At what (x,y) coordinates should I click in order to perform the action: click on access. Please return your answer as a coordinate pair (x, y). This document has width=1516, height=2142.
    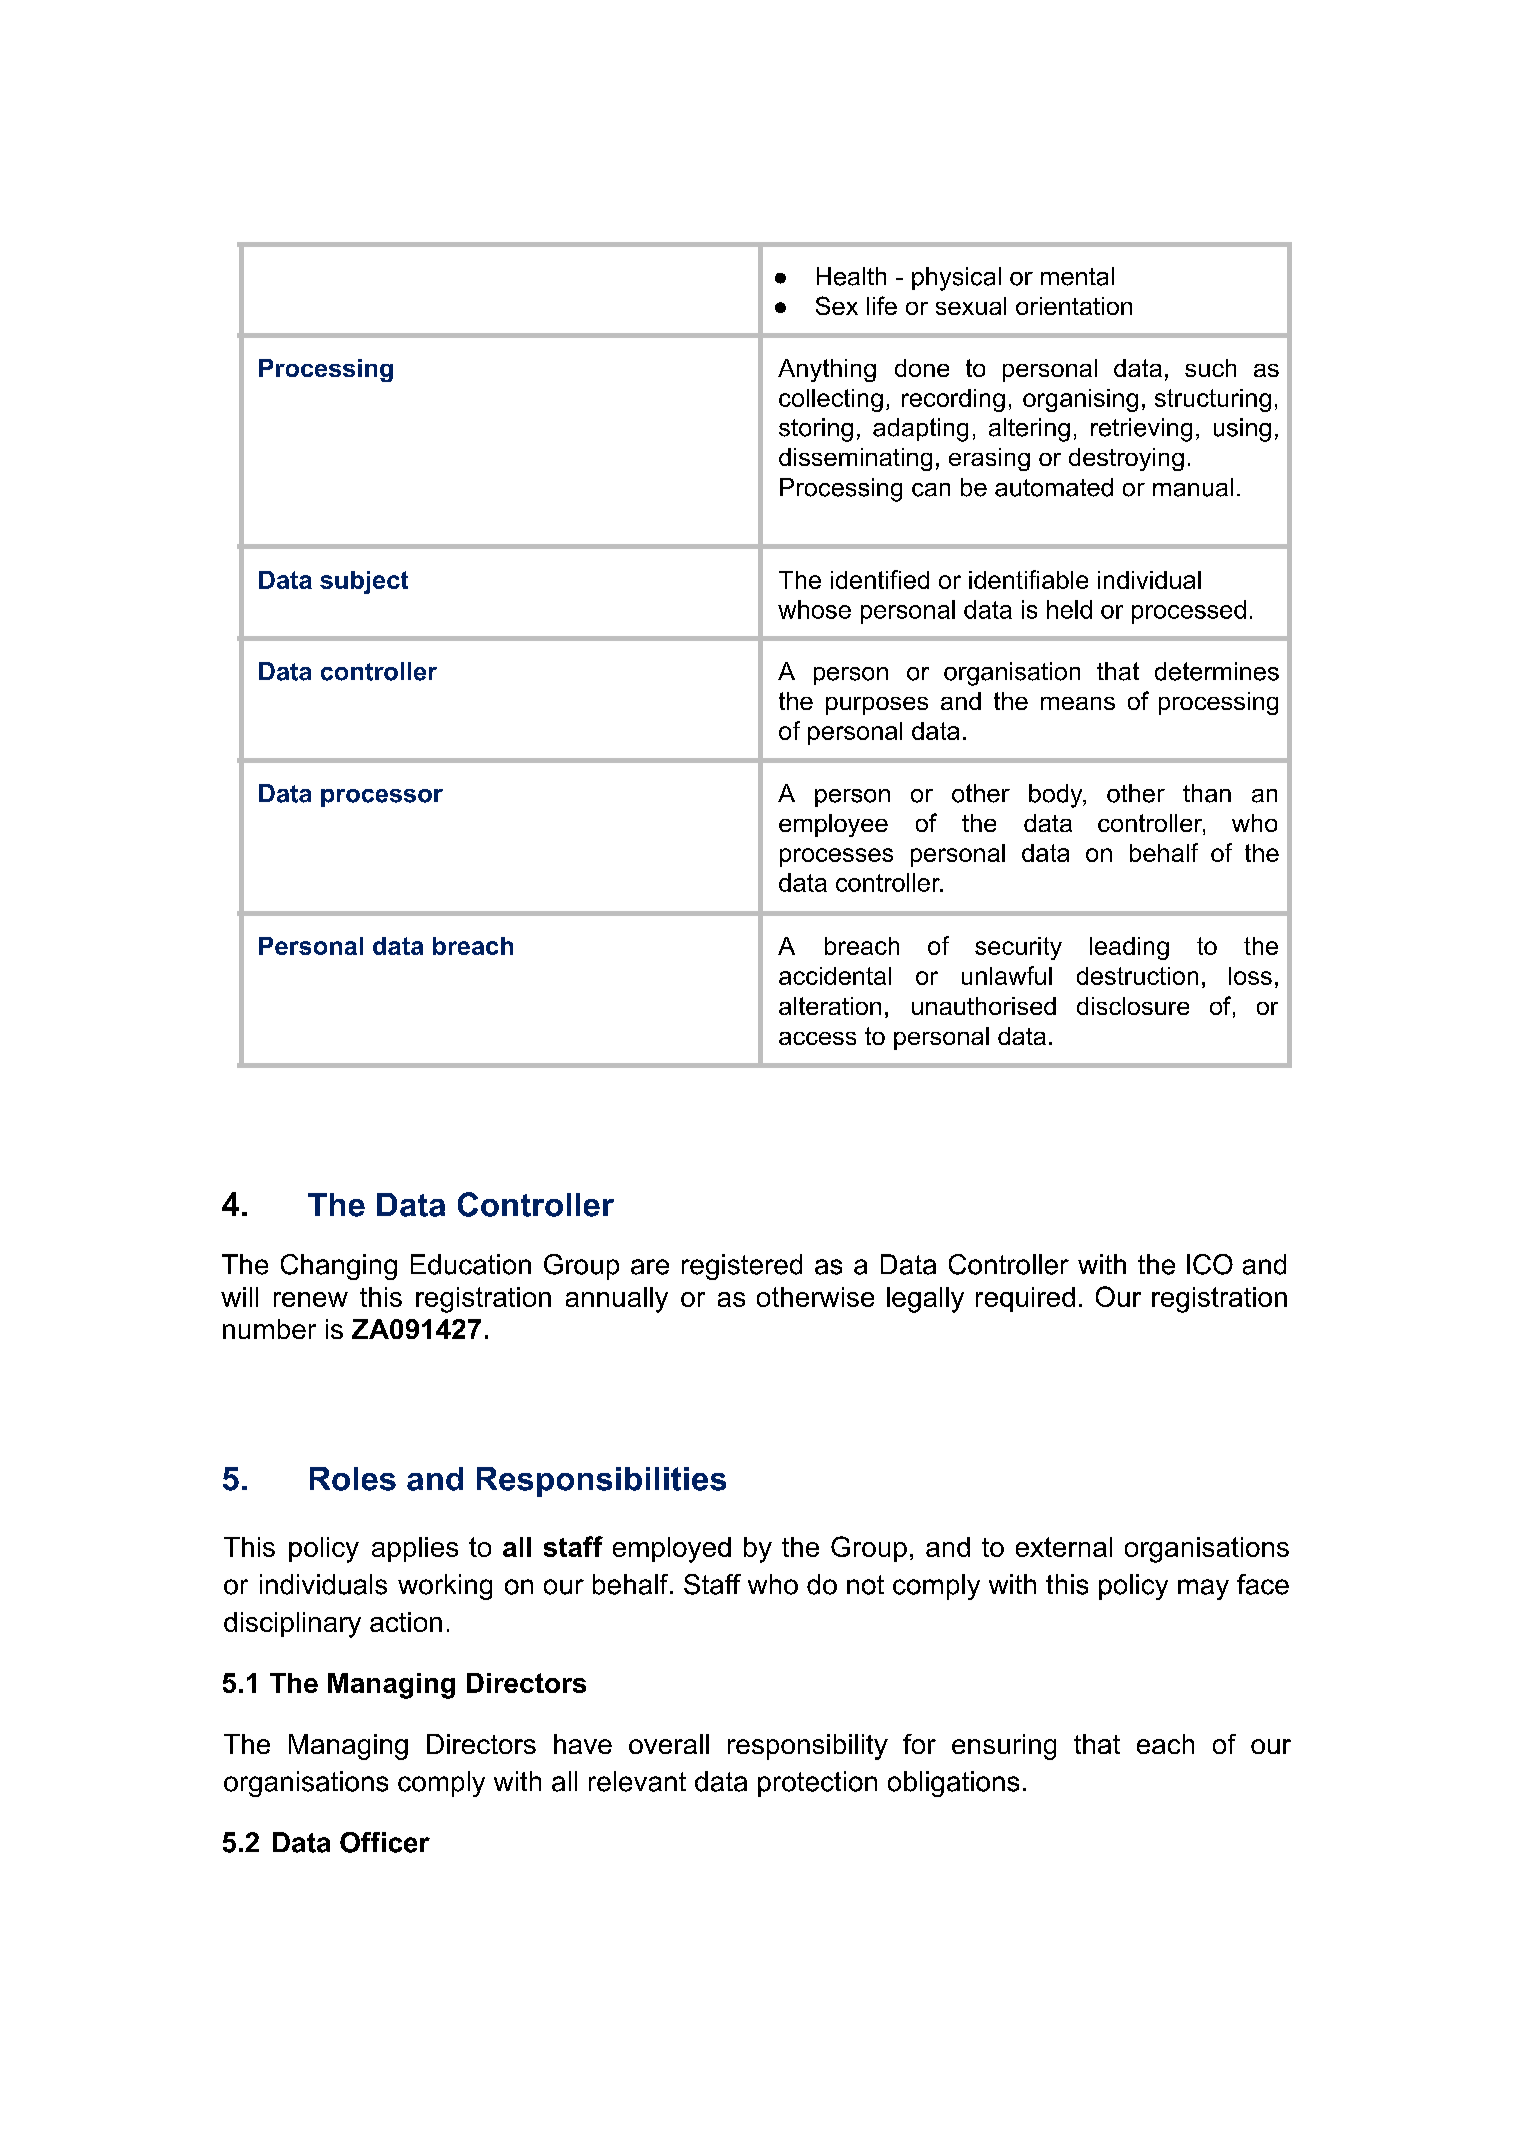
    Looking at the image, I should click on (817, 1038).
